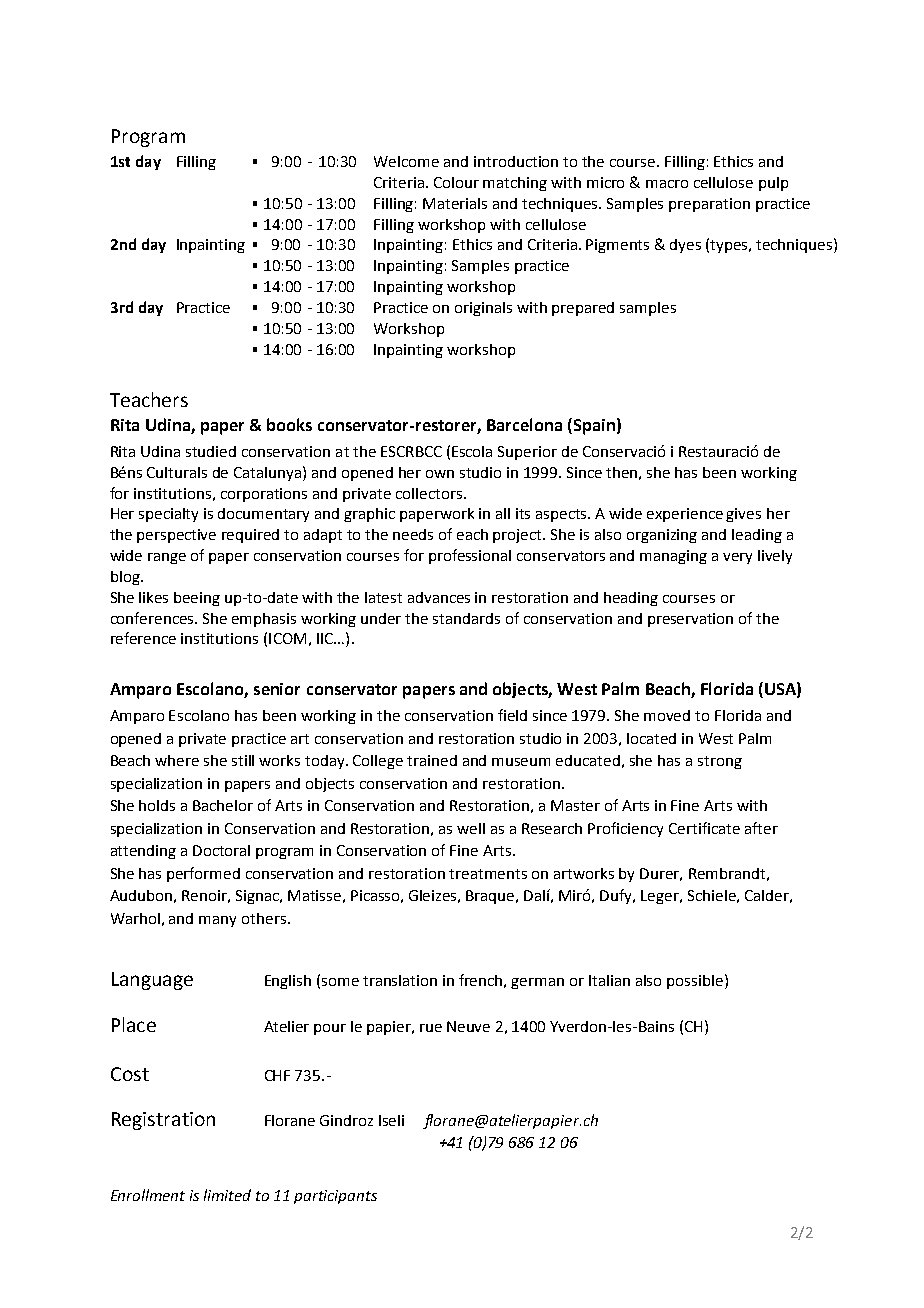 The image size is (924, 1308). Describe the element at coordinates (227, 1195) in the document. I see `limited` at that location.
